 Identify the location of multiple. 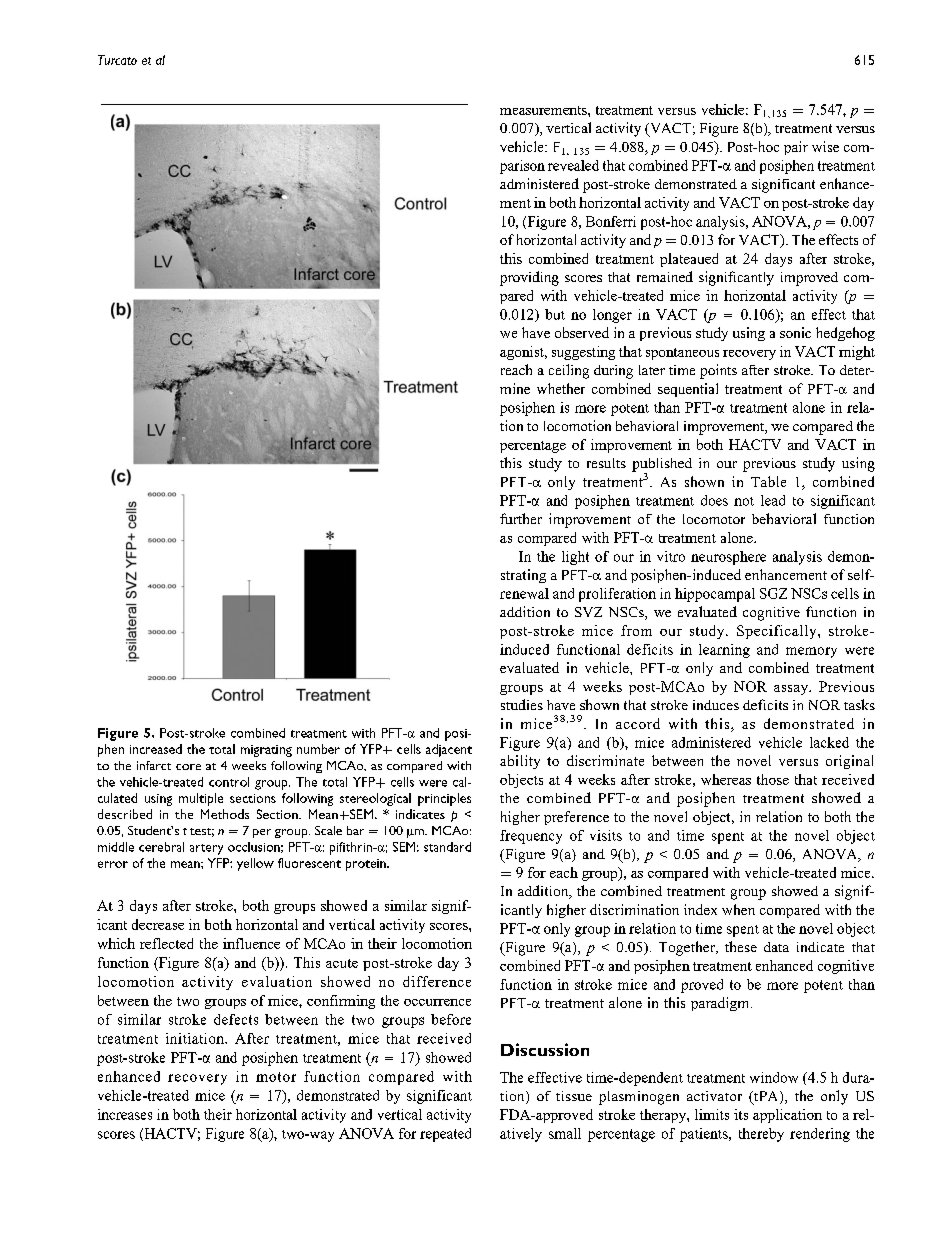
(201, 799).
